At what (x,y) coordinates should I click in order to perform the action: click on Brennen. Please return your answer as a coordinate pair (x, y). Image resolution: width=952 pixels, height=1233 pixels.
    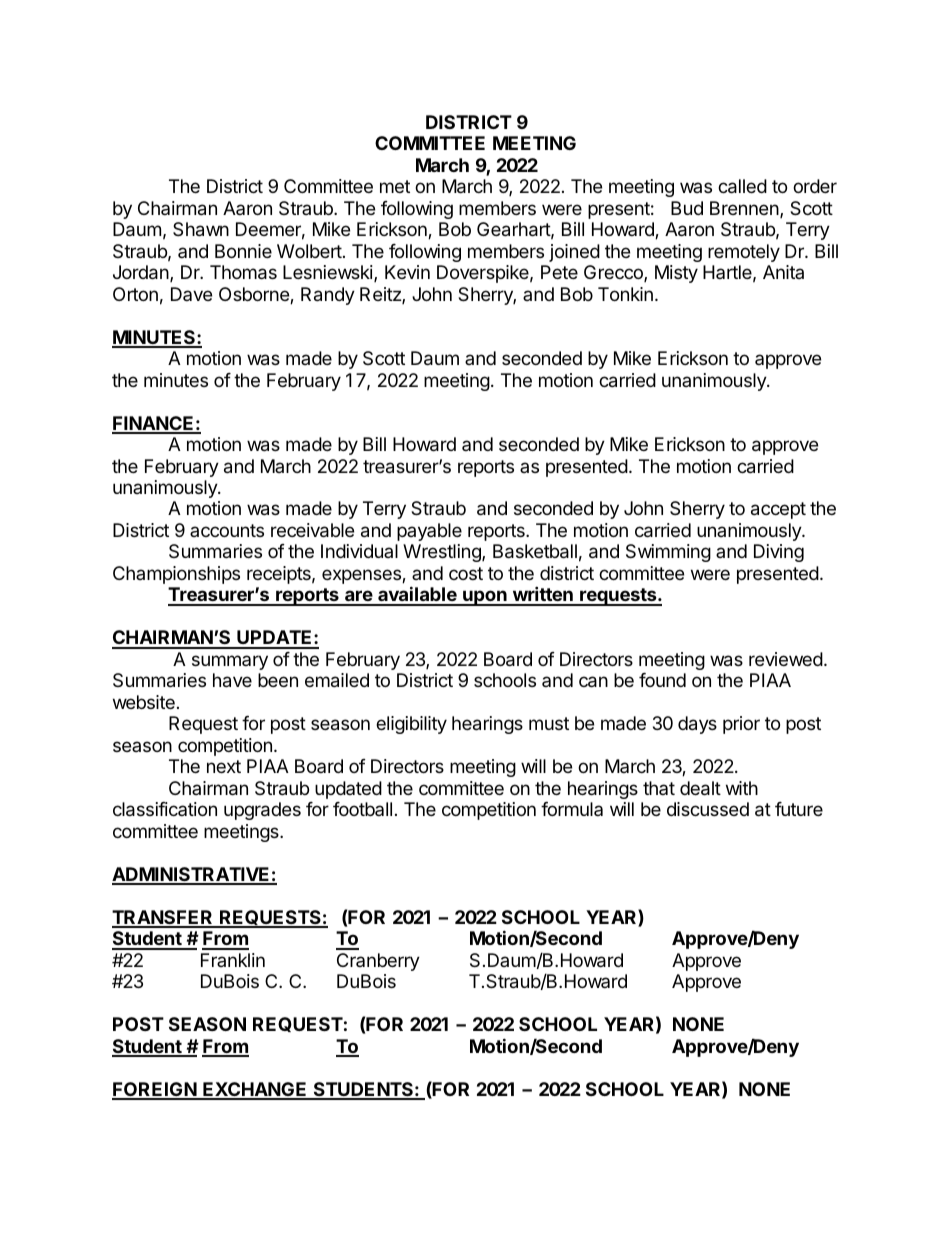
    Looking at the image, I should click on (745, 209).
